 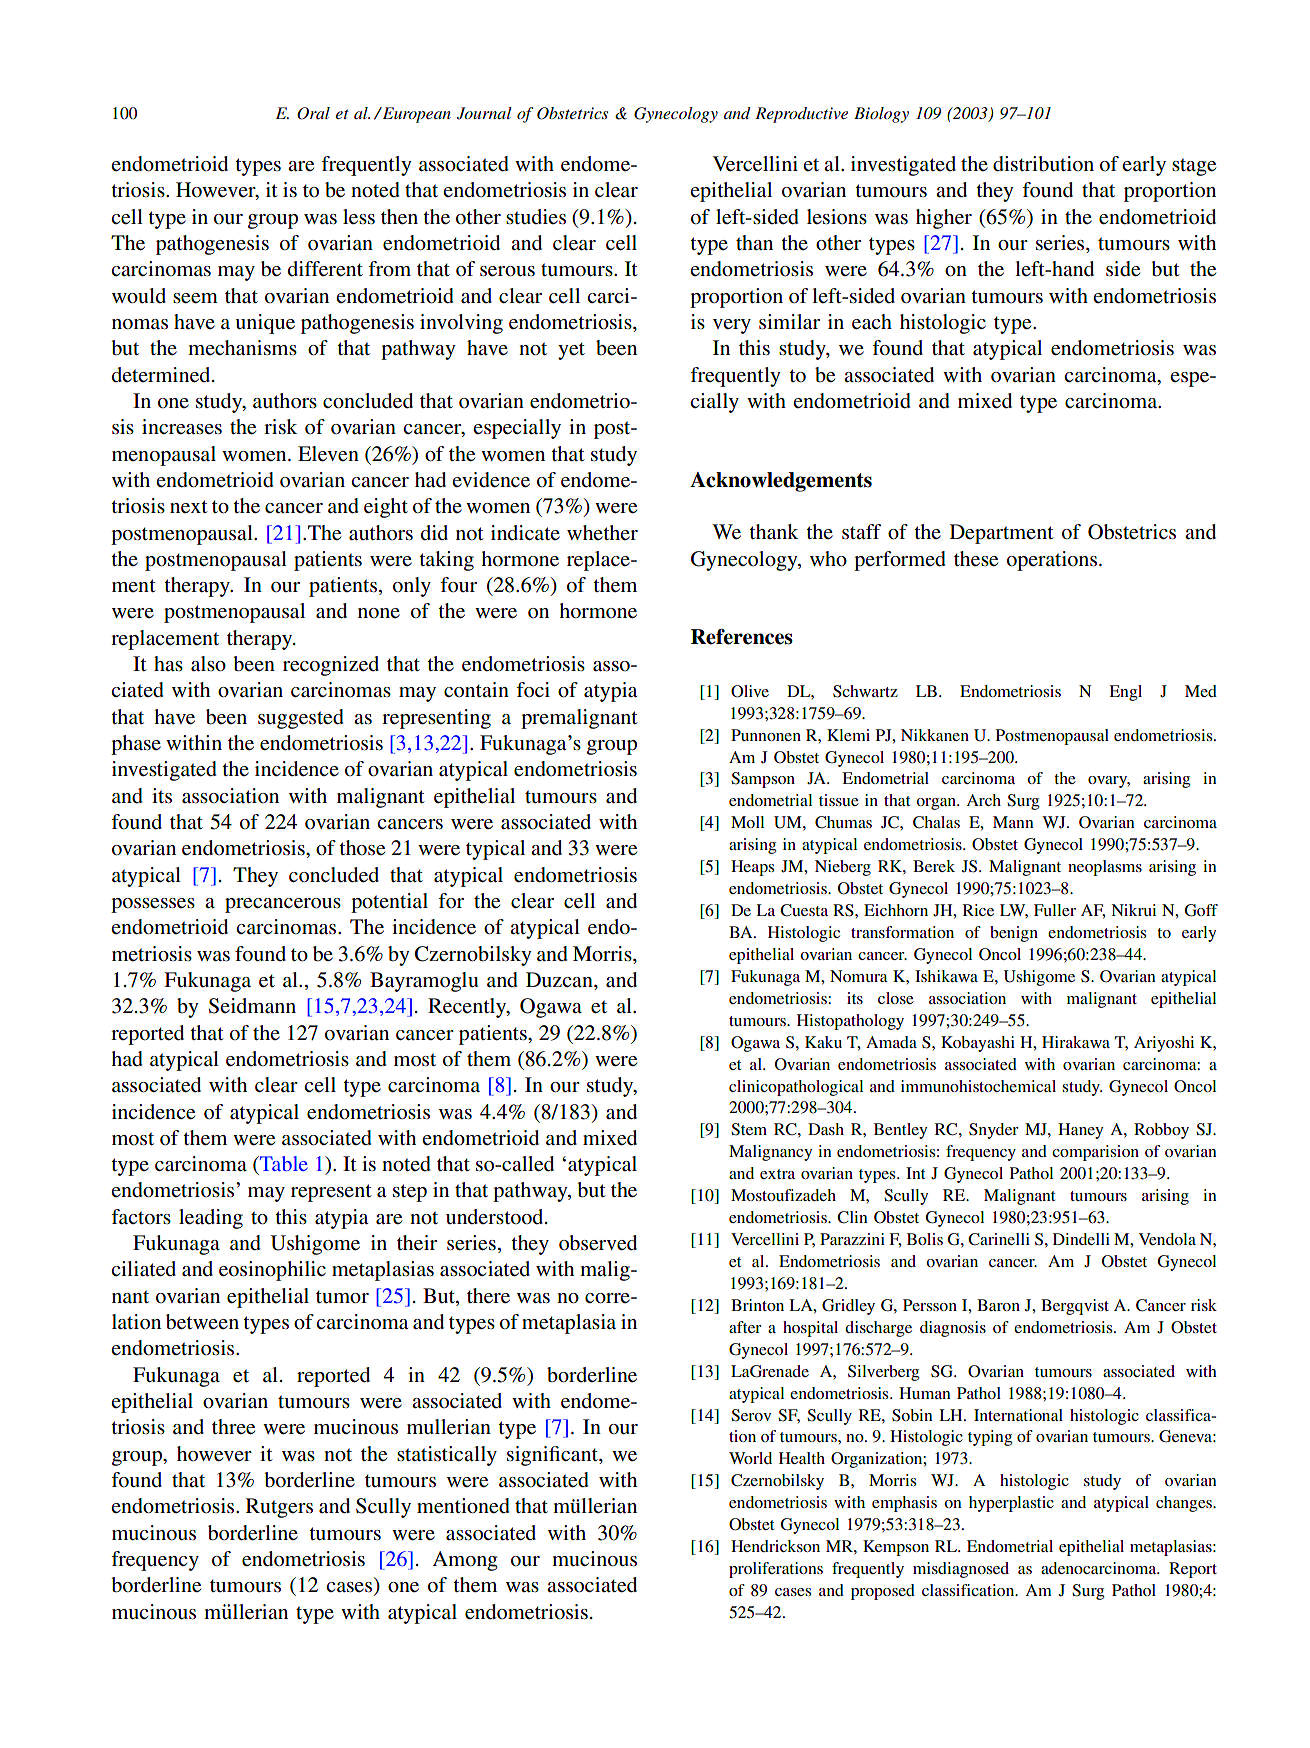 What do you see at coordinates (1194, 167) in the image?
I see `stage` at bounding box center [1194, 167].
